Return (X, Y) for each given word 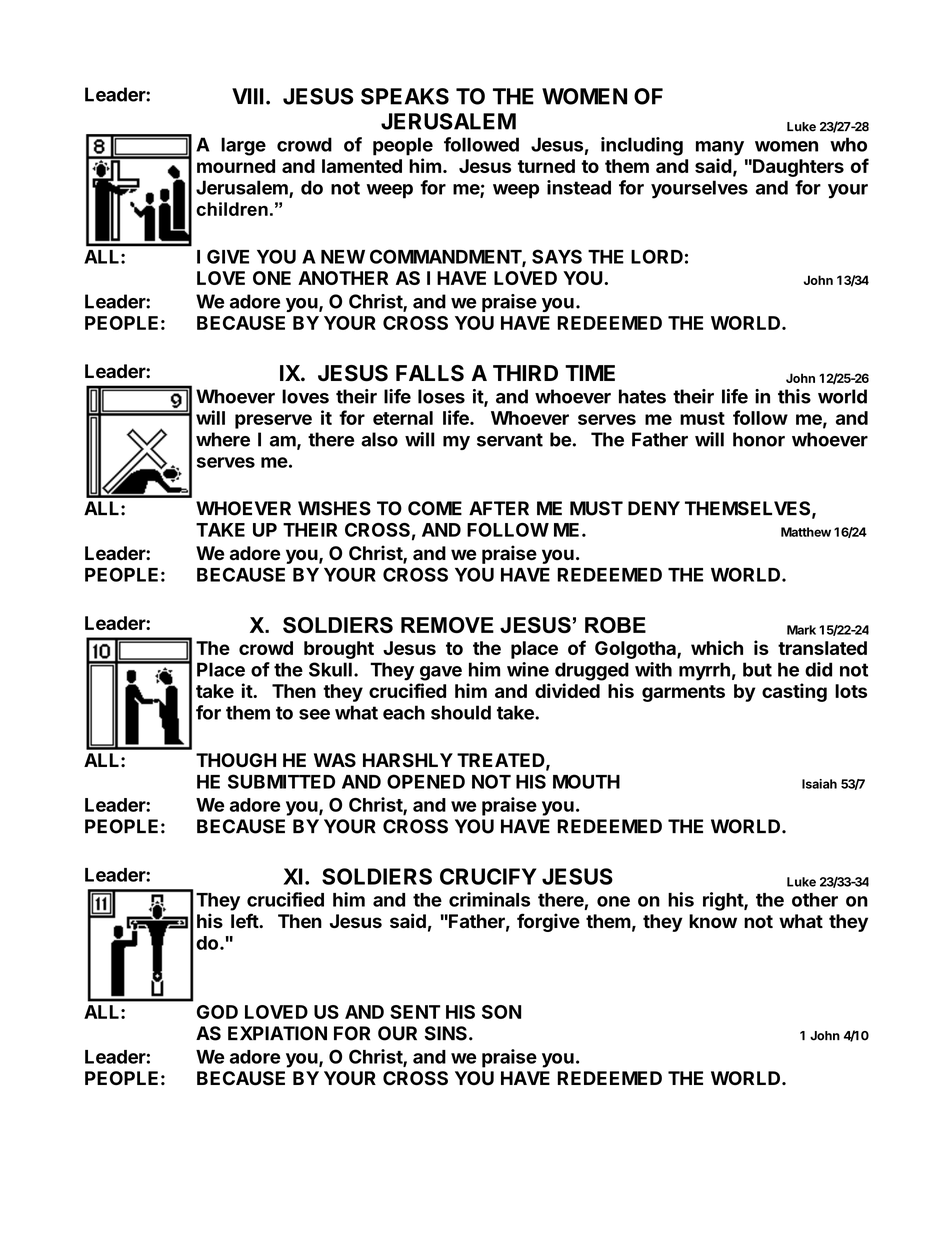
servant (510, 440)
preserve (273, 421)
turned (546, 166)
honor (759, 439)
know (713, 921)
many (720, 148)
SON (501, 1012)
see (314, 714)
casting (794, 692)
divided (567, 690)
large (243, 146)
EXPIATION (277, 1033)
